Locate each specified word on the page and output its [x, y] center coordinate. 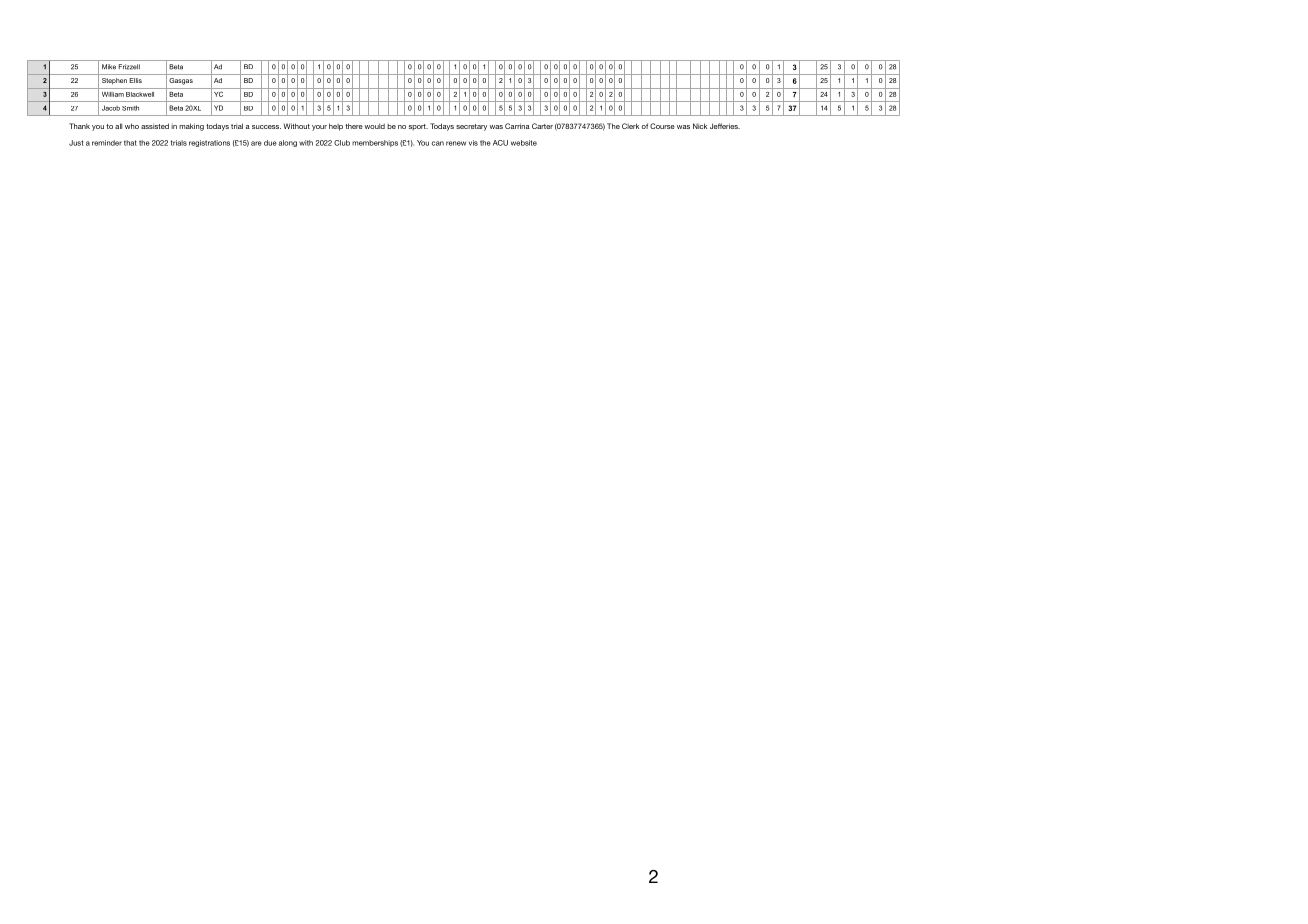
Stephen [114, 81]
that [130, 143]
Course [662, 126]
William [113, 94]
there [354, 126]
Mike [109, 67]
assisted [155, 126]
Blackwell [140, 94]
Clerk [630, 126]
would [374, 126]
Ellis [135, 80]
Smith [130, 108]
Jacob [111, 108]
